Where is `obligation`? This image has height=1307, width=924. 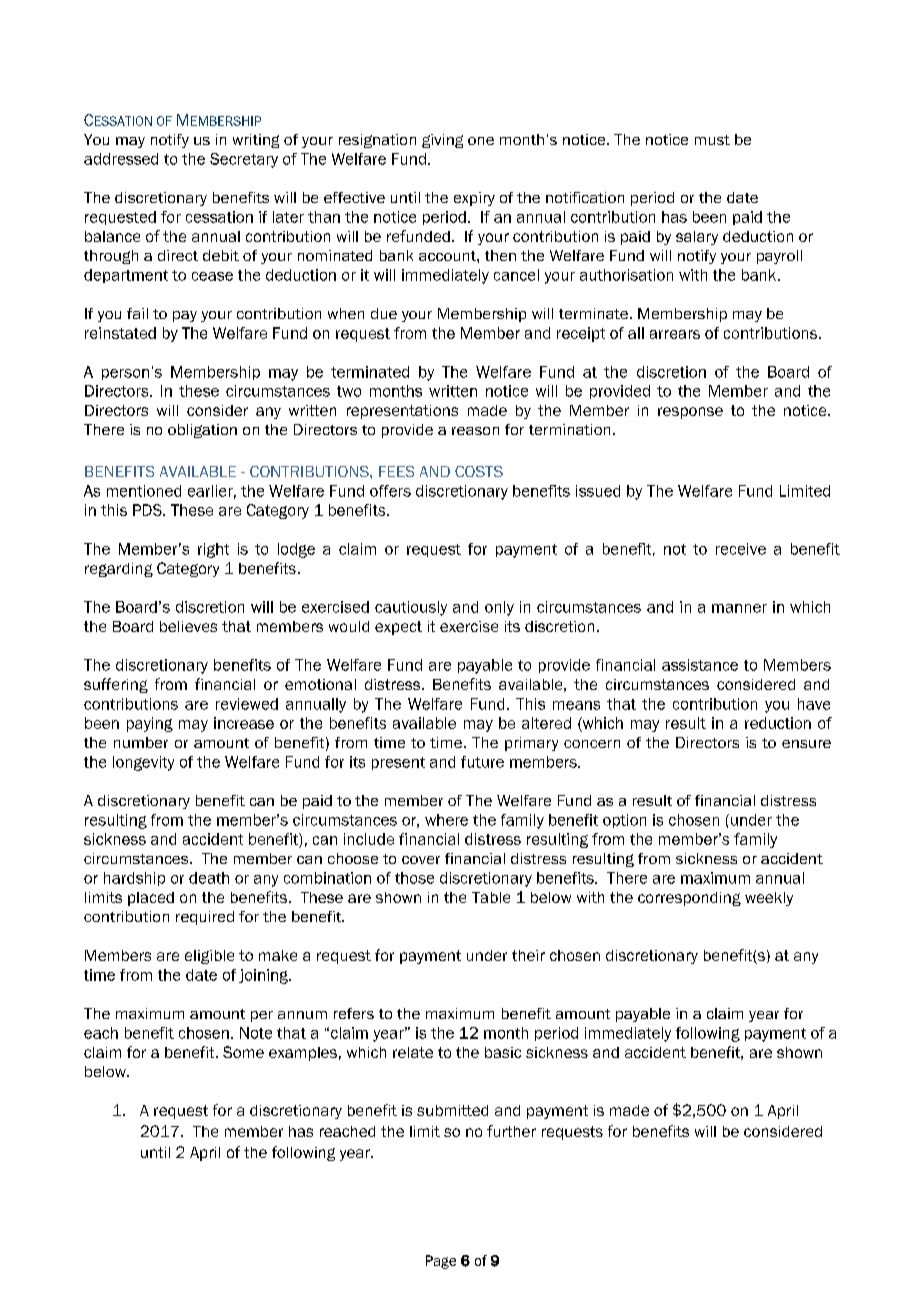
obligation is located at coordinates (202, 431).
